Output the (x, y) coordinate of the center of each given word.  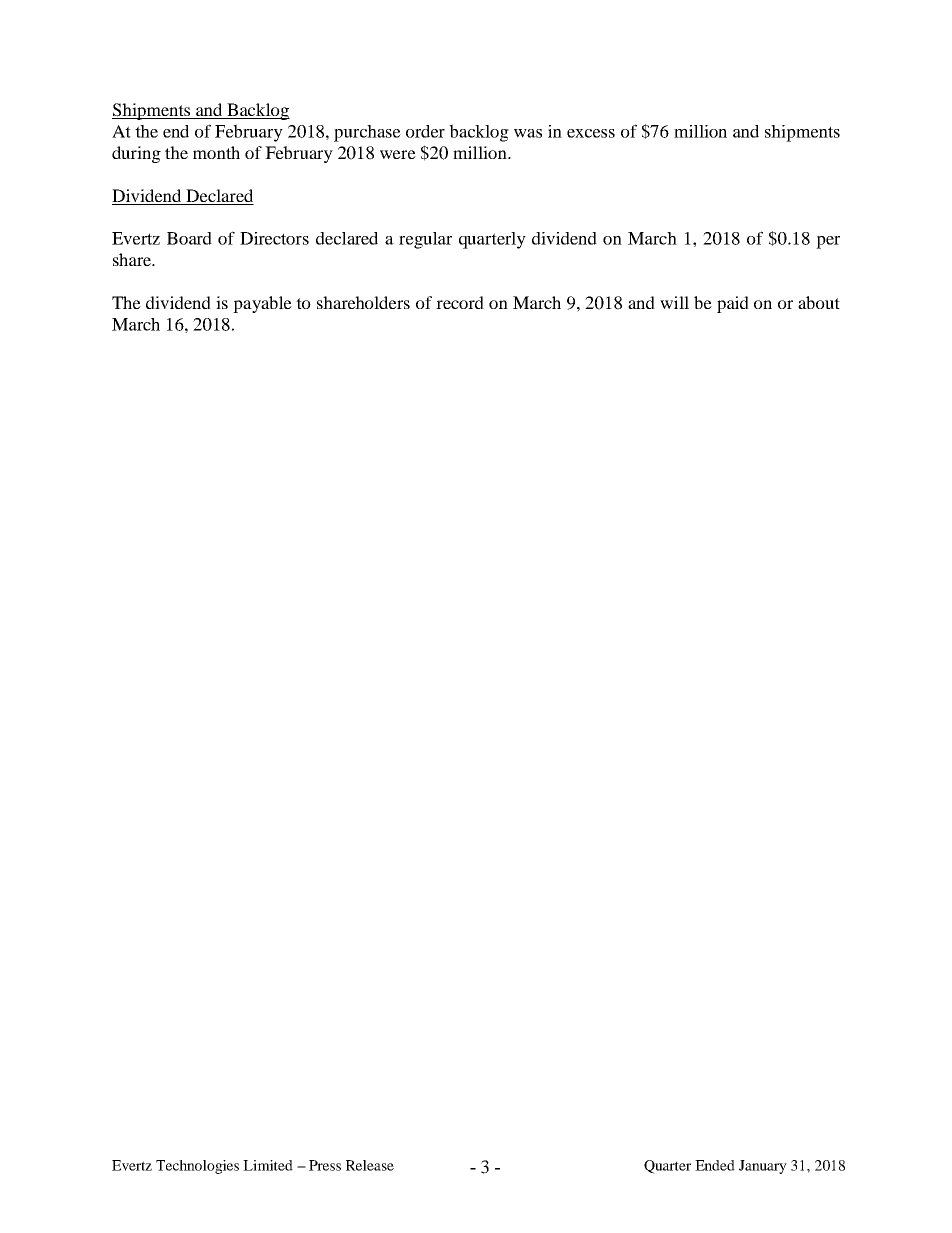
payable (262, 304)
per (828, 242)
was (528, 133)
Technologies (197, 1167)
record (460, 302)
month (216, 152)
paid (733, 304)
